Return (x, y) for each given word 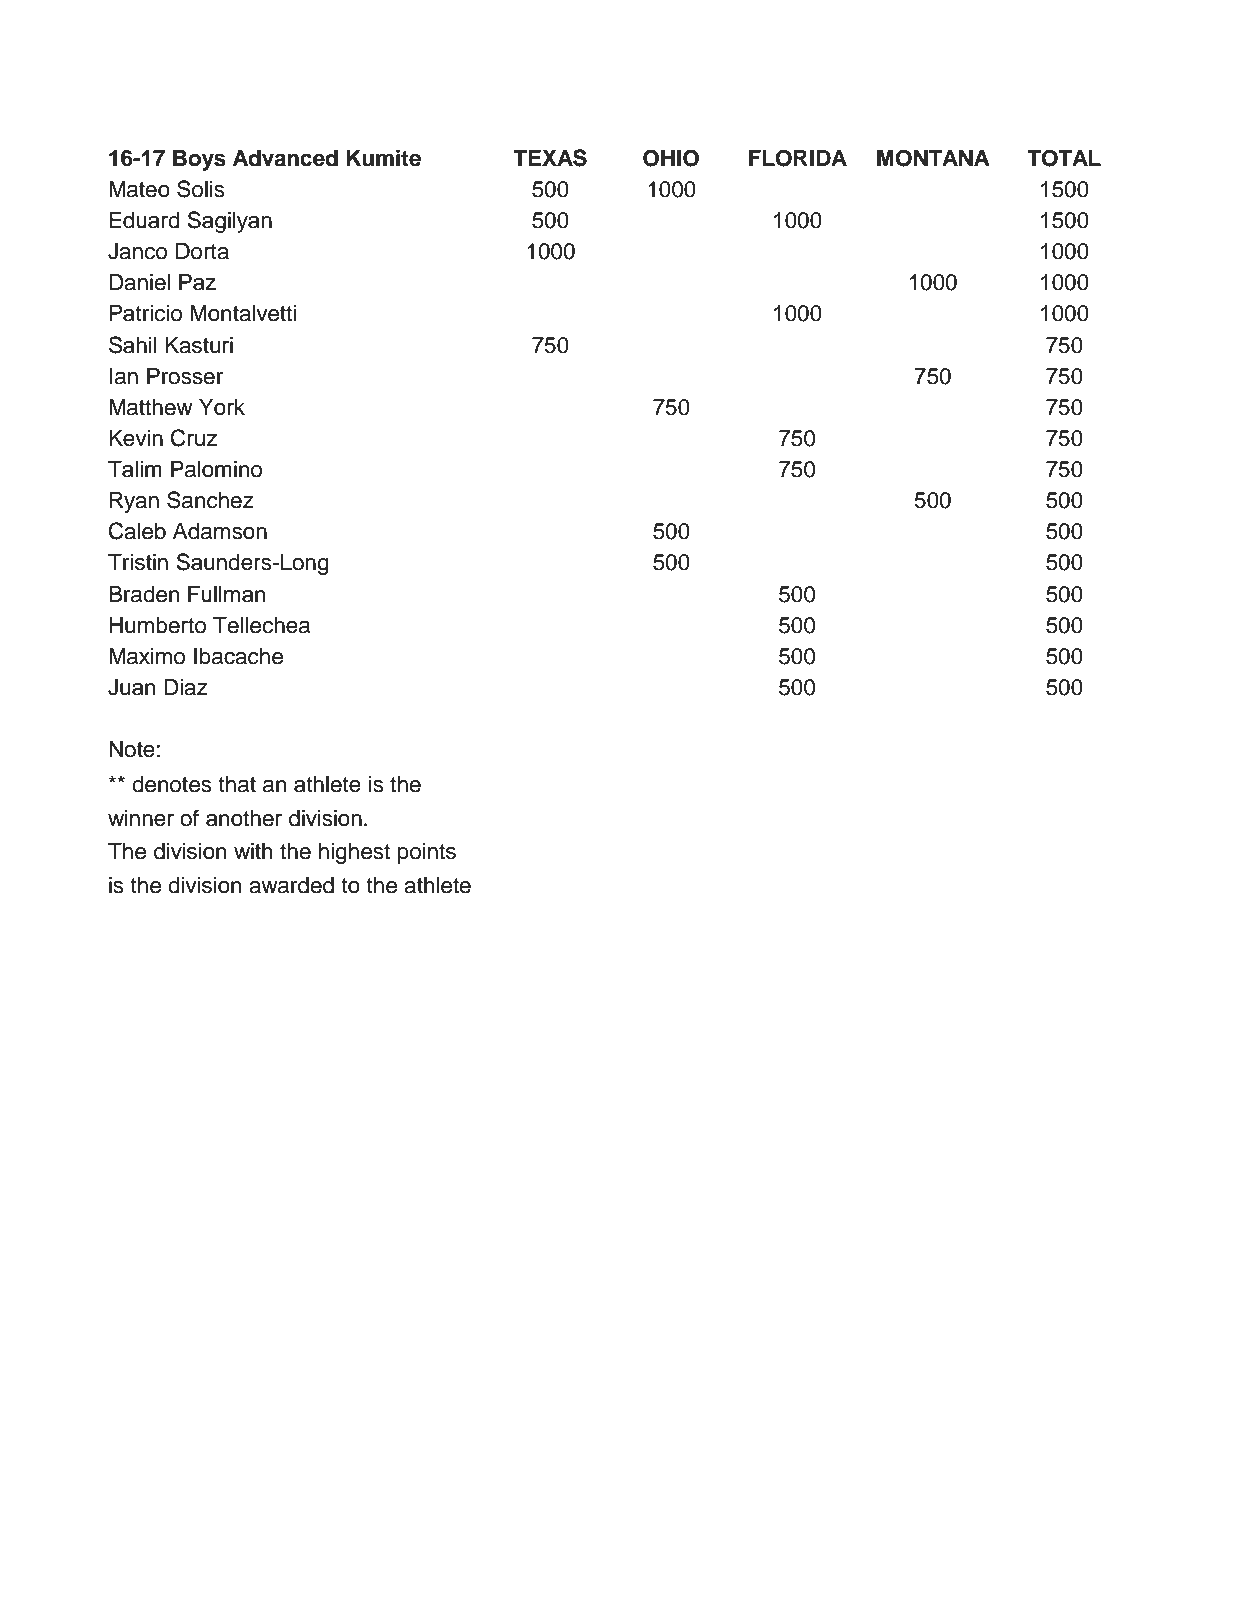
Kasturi (199, 345)
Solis (201, 189)
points (427, 853)
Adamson (220, 531)
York (222, 407)
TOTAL (1064, 158)
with (253, 850)
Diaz (186, 687)
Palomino (216, 469)
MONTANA (933, 158)
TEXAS (550, 158)
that (237, 784)
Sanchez (210, 500)
